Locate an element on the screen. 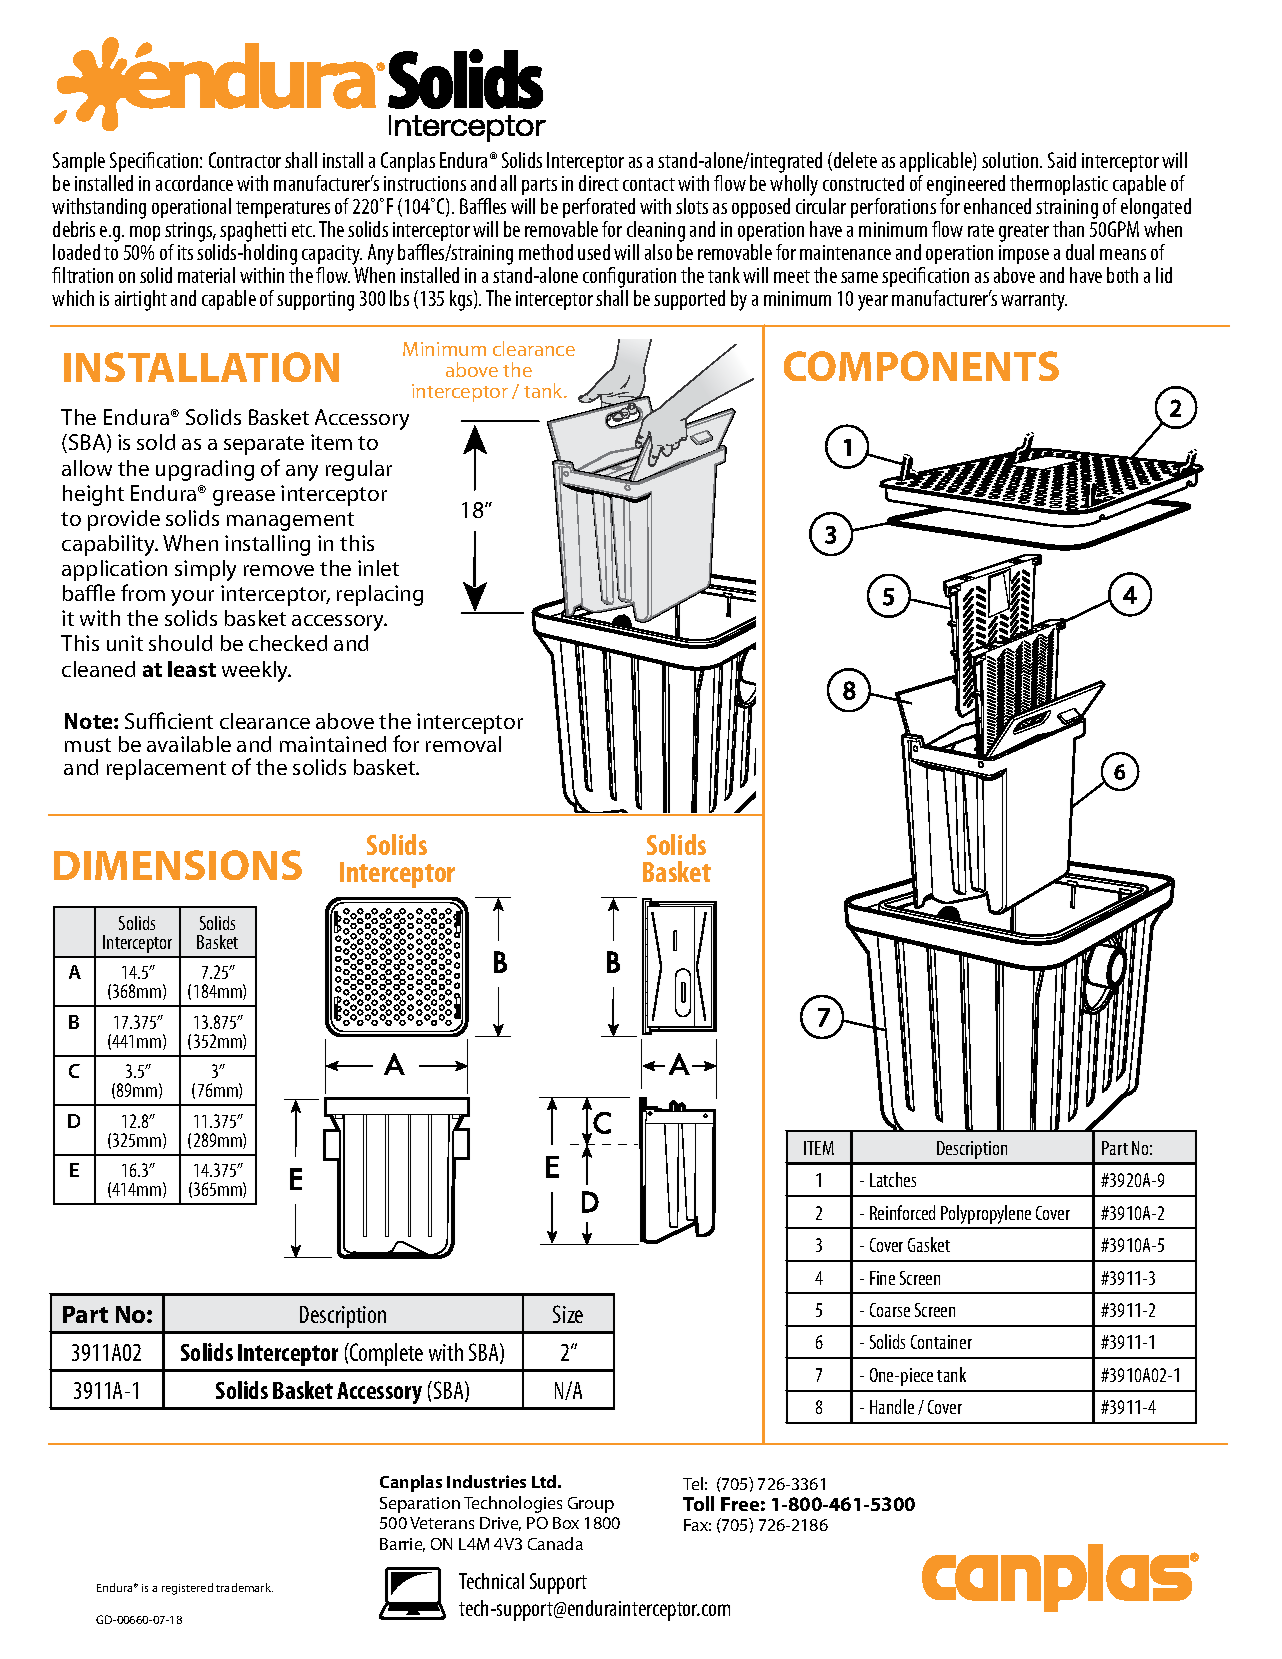 Image resolution: width=1282 pixels, height=1659 pixels. accordance is located at coordinates (194, 183).
